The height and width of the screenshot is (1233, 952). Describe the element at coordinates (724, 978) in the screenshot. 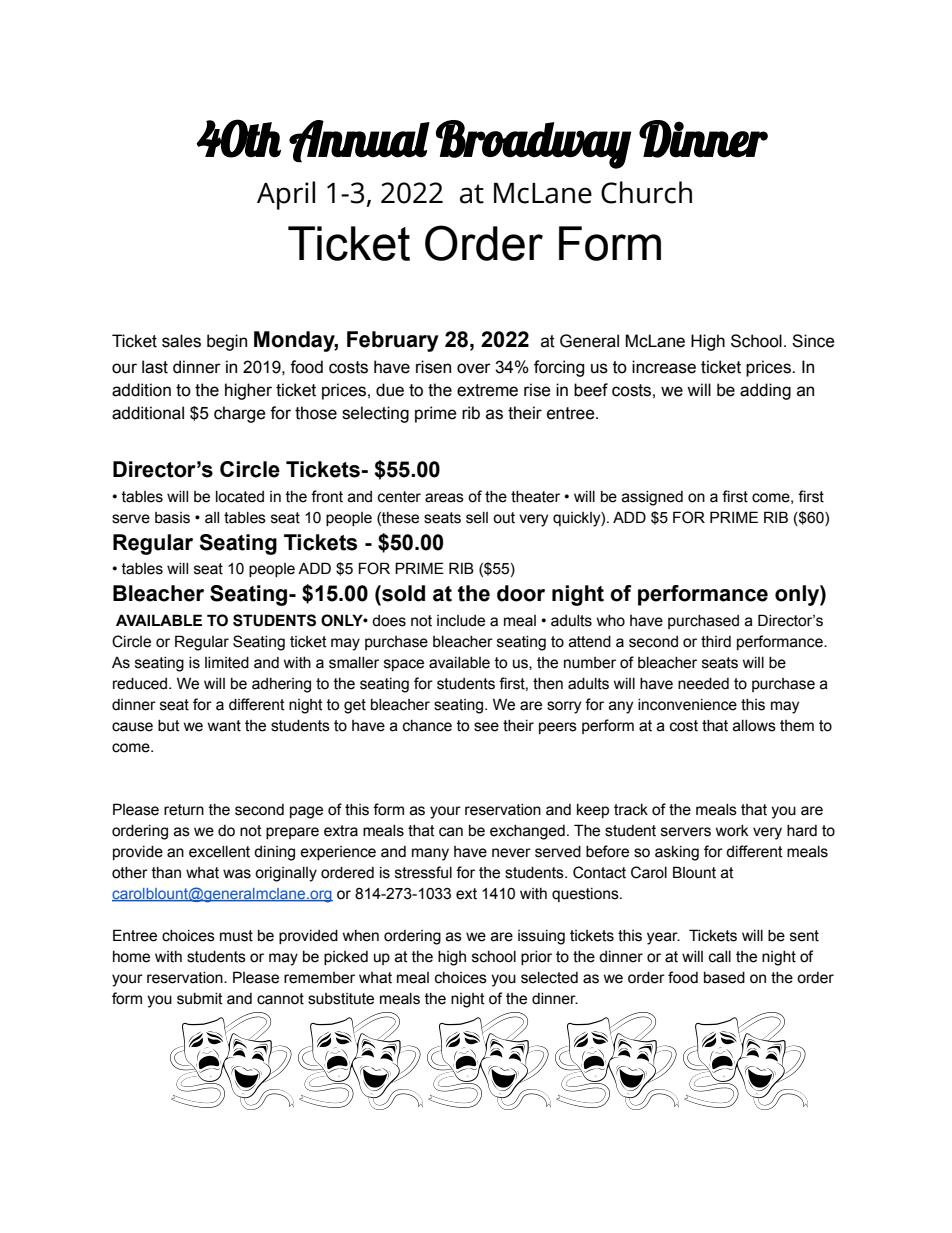

I see `based` at that location.
